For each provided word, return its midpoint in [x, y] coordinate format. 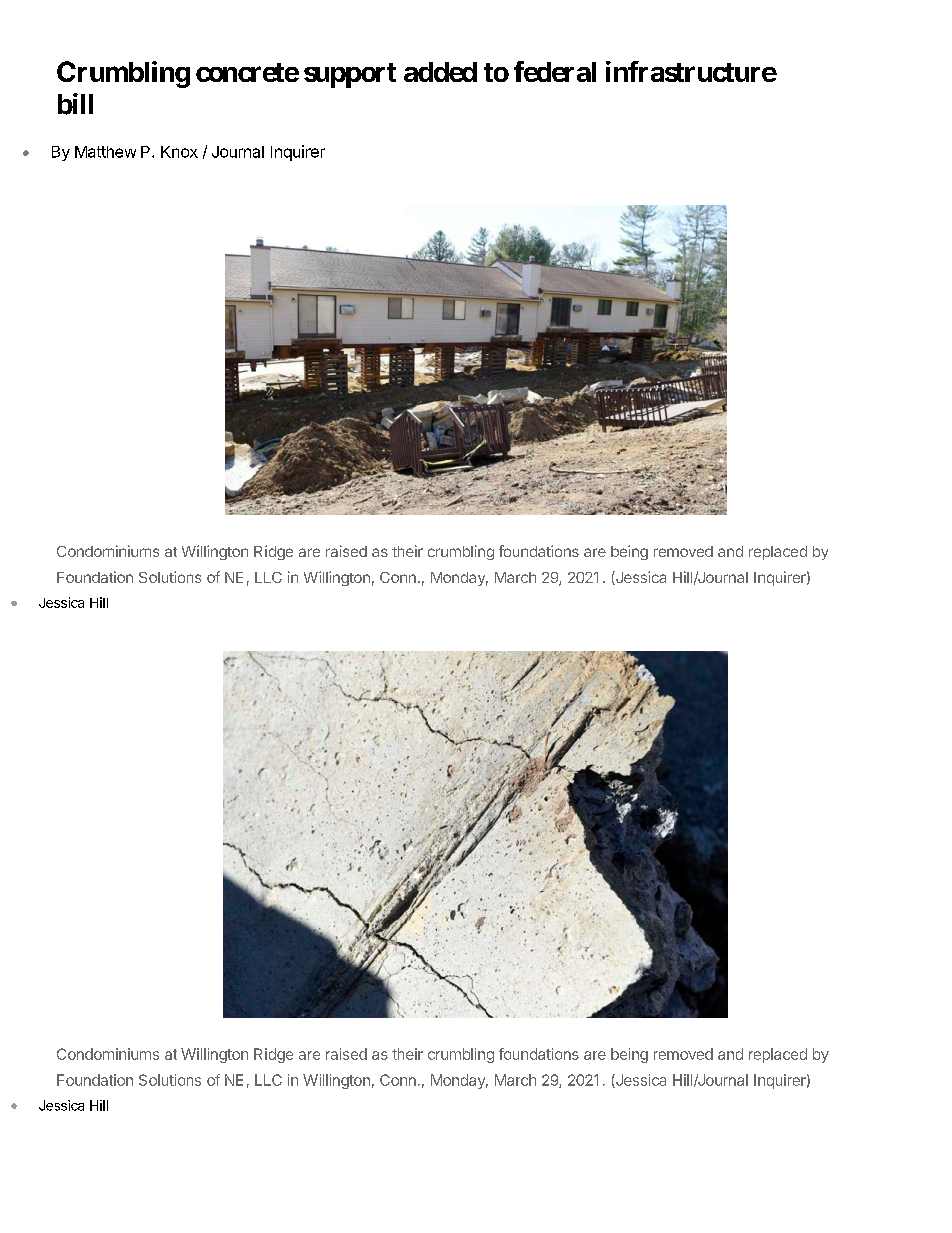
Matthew [105, 152]
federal [555, 71]
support [350, 75]
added [440, 72]
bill [75, 104]
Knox [179, 152]
